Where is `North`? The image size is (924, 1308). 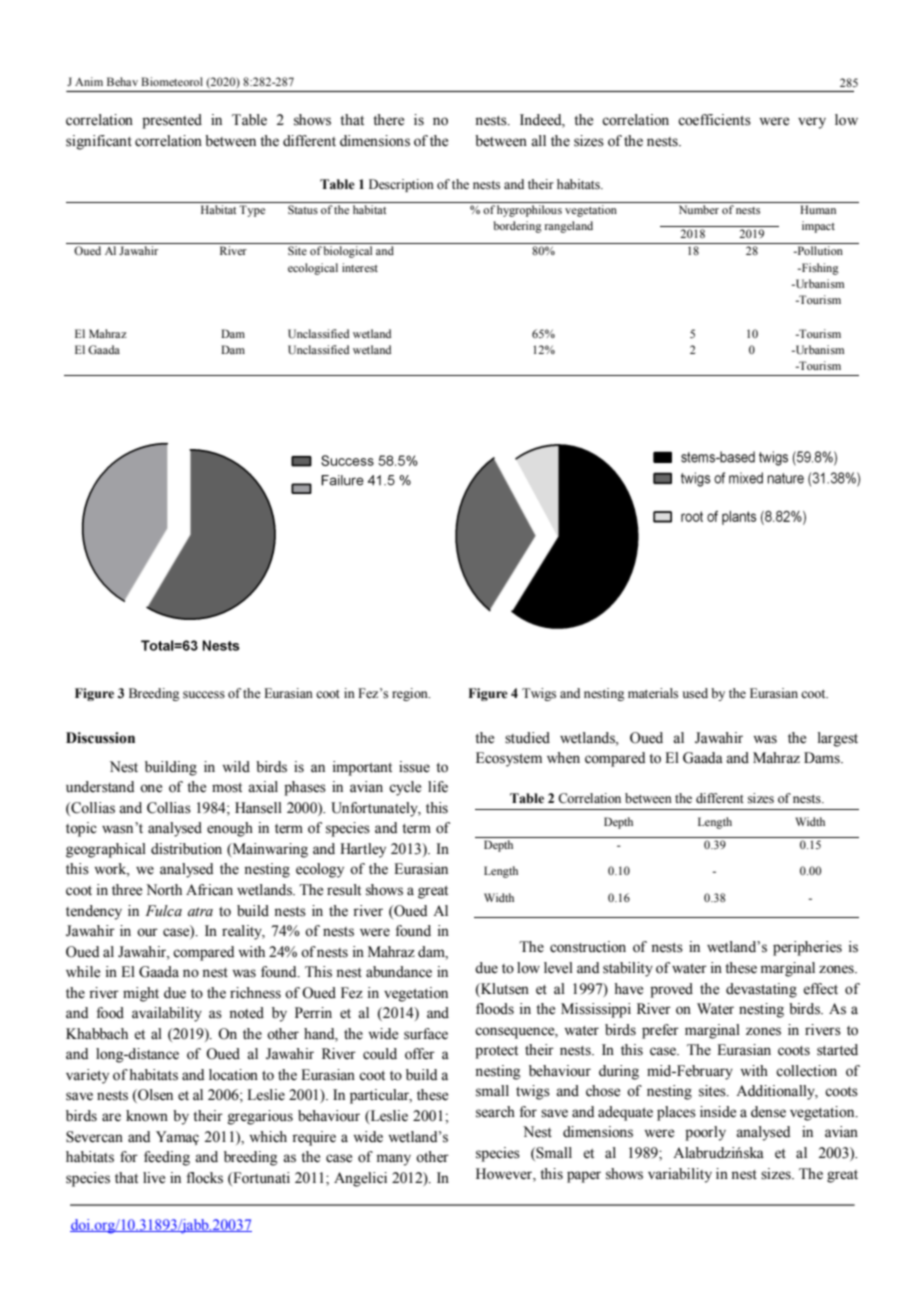
North is located at coordinates (164, 890).
